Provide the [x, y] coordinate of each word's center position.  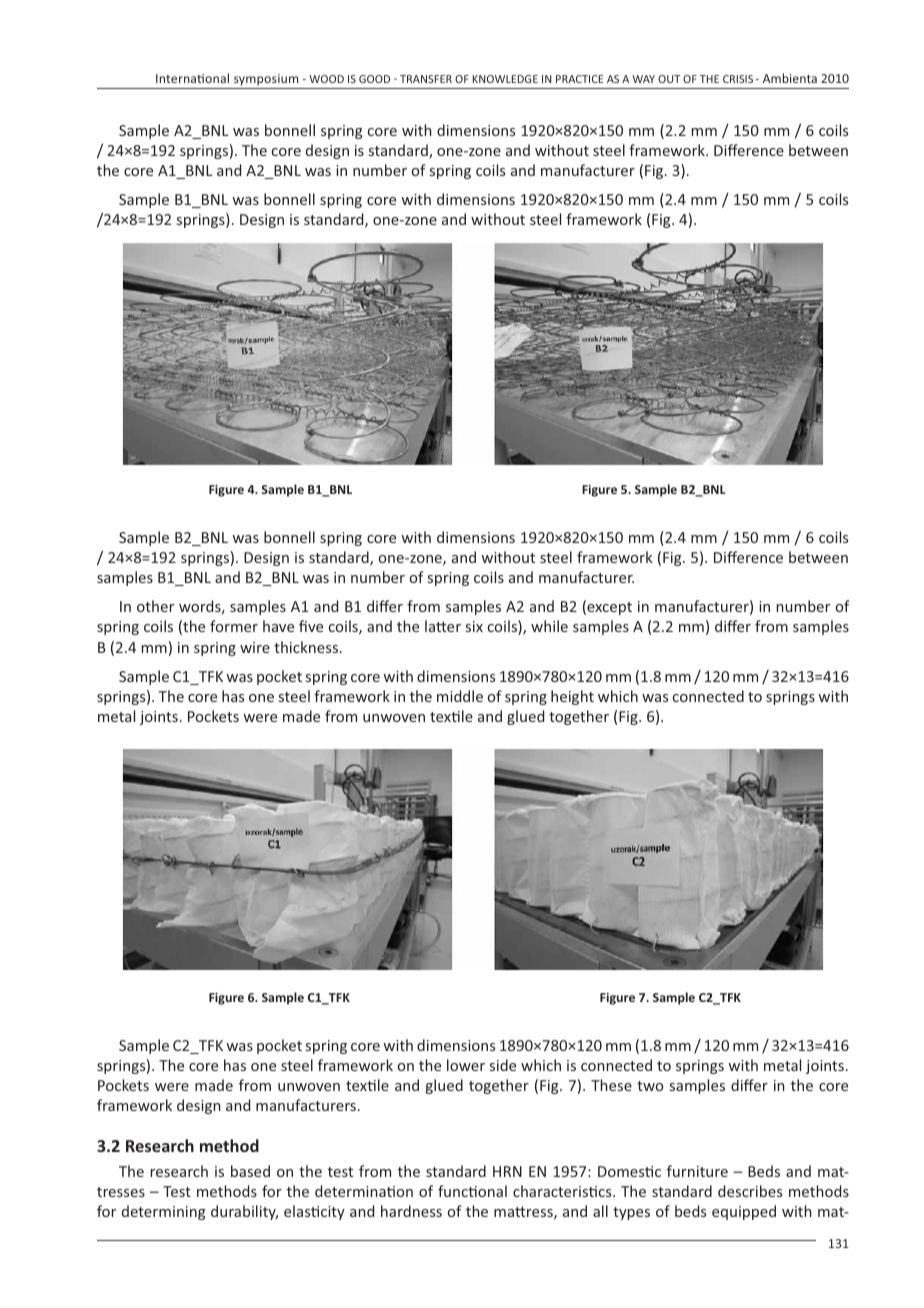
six [474, 626]
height [572, 697]
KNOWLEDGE [505, 79]
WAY [643, 79]
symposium [266, 80]
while [549, 626]
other [155, 606]
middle [460, 696]
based [250, 1171]
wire [255, 647]
